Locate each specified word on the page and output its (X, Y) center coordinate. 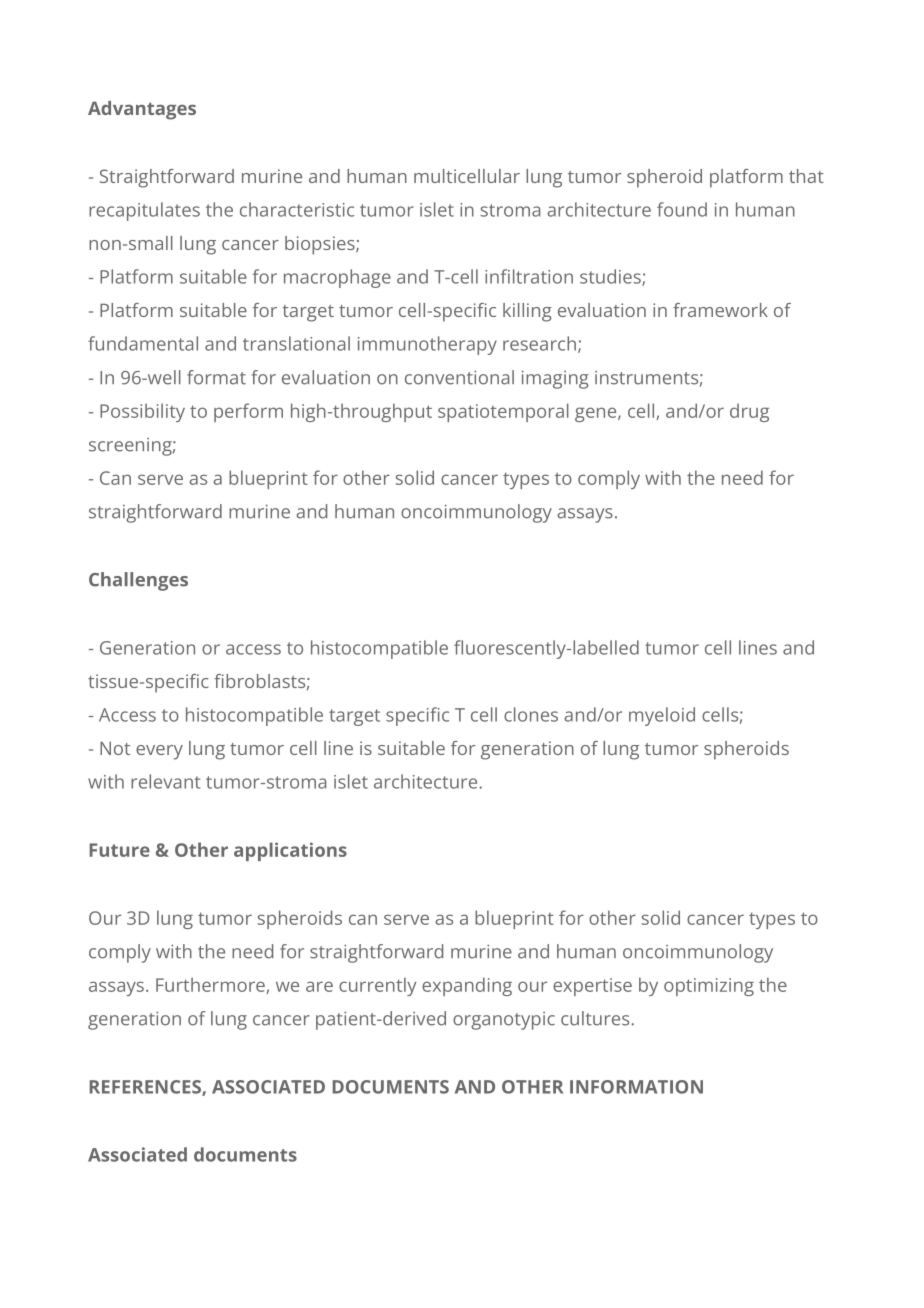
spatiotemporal (503, 412)
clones (531, 714)
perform (248, 412)
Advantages (142, 110)
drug (749, 413)
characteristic (297, 209)
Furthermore (211, 985)
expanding (467, 986)
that (806, 176)
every (159, 752)
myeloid (662, 716)
